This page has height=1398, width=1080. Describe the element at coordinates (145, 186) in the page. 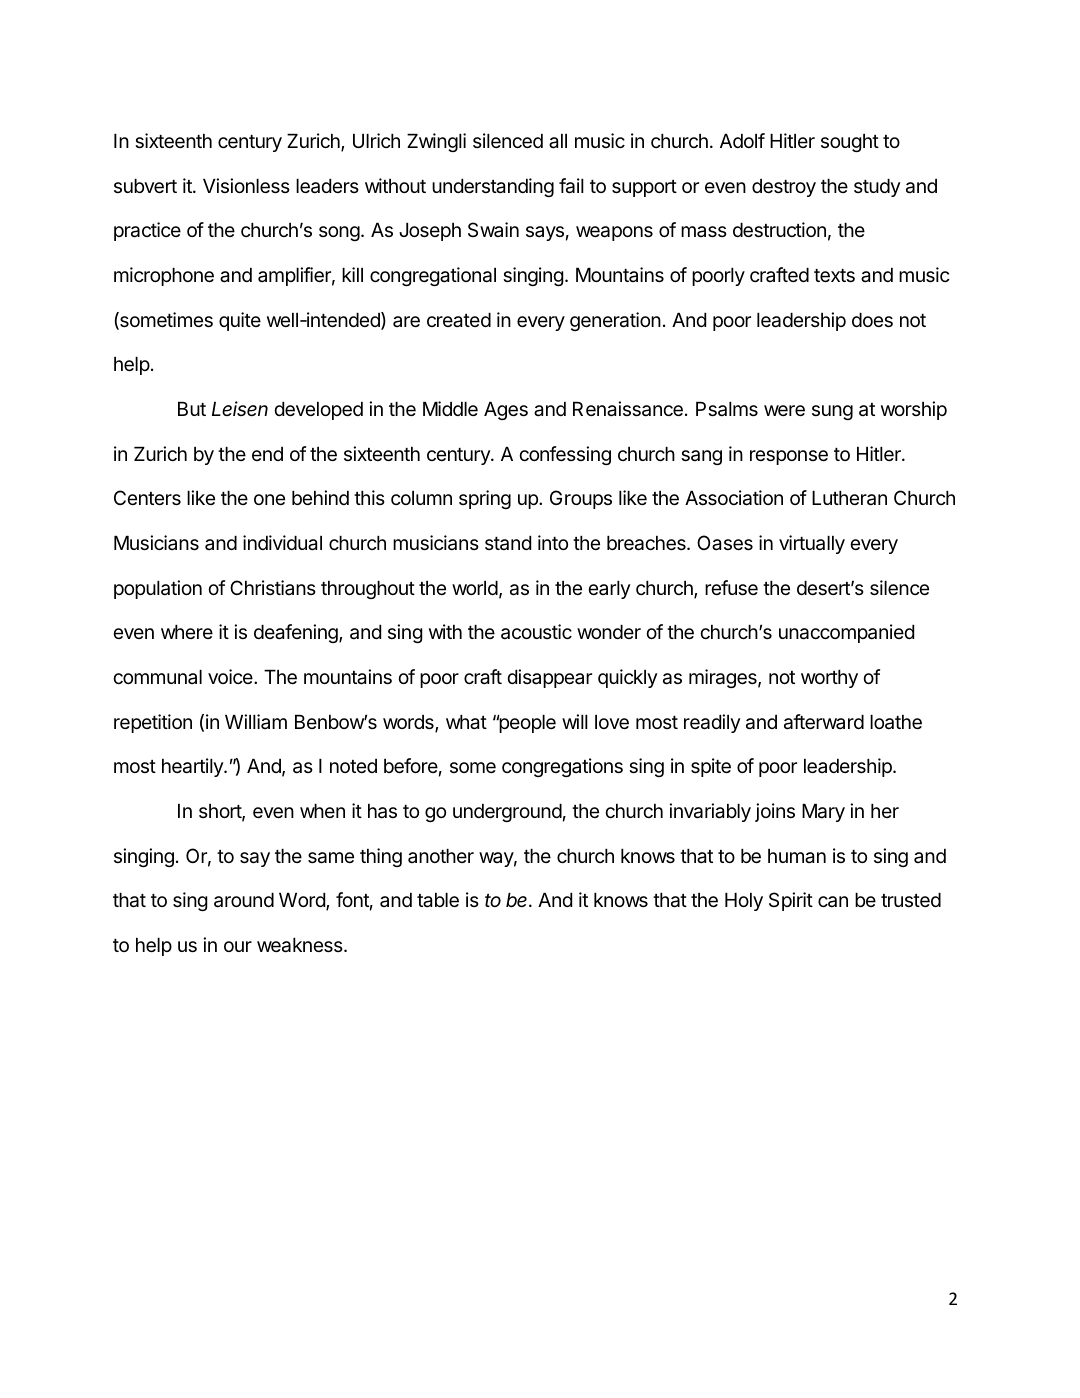

I see `subvert` at that location.
